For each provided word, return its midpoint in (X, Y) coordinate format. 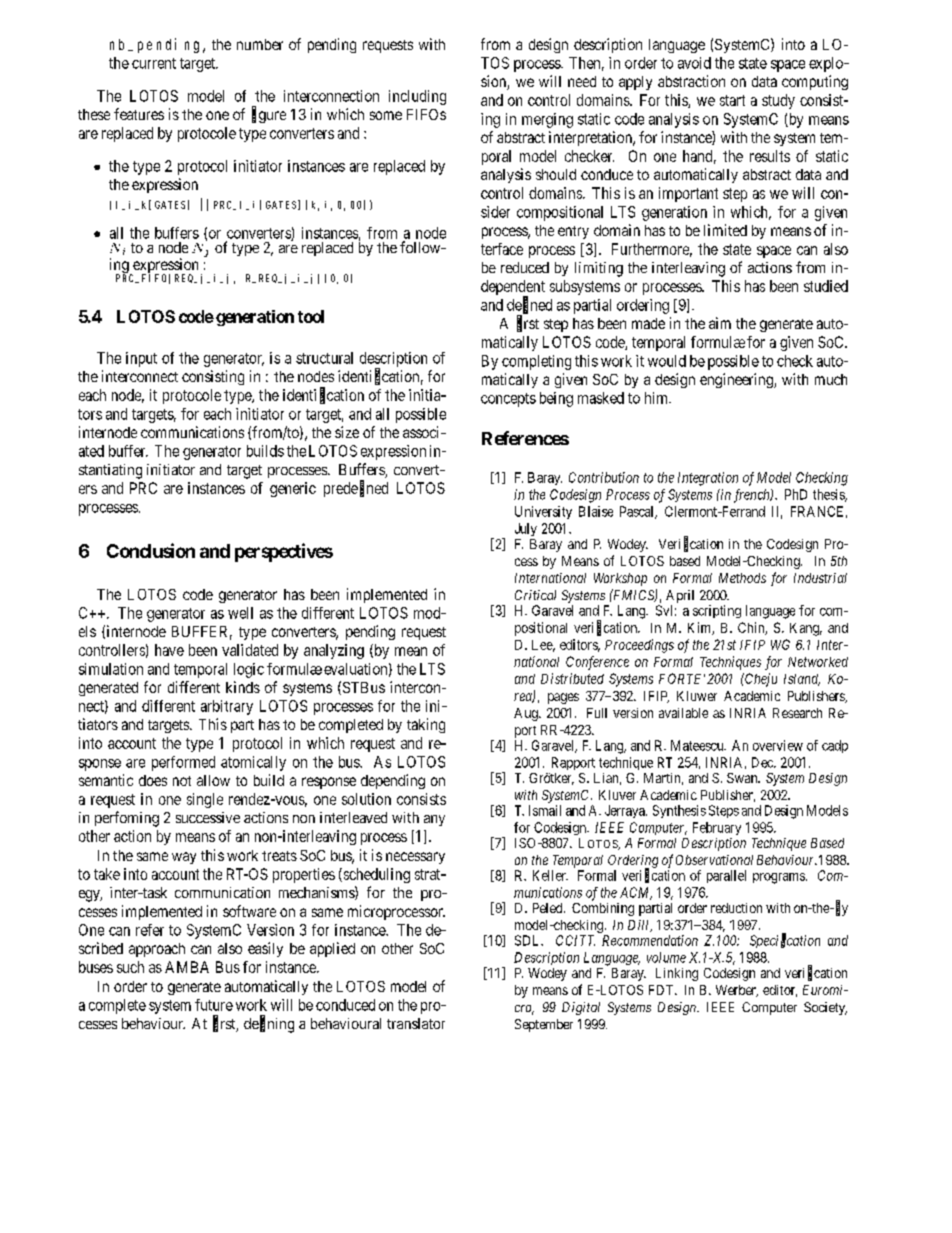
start (732, 100)
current (154, 63)
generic (293, 489)
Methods (742, 578)
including (417, 97)
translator (416, 1023)
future (214, 1005)
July (526, 529)
